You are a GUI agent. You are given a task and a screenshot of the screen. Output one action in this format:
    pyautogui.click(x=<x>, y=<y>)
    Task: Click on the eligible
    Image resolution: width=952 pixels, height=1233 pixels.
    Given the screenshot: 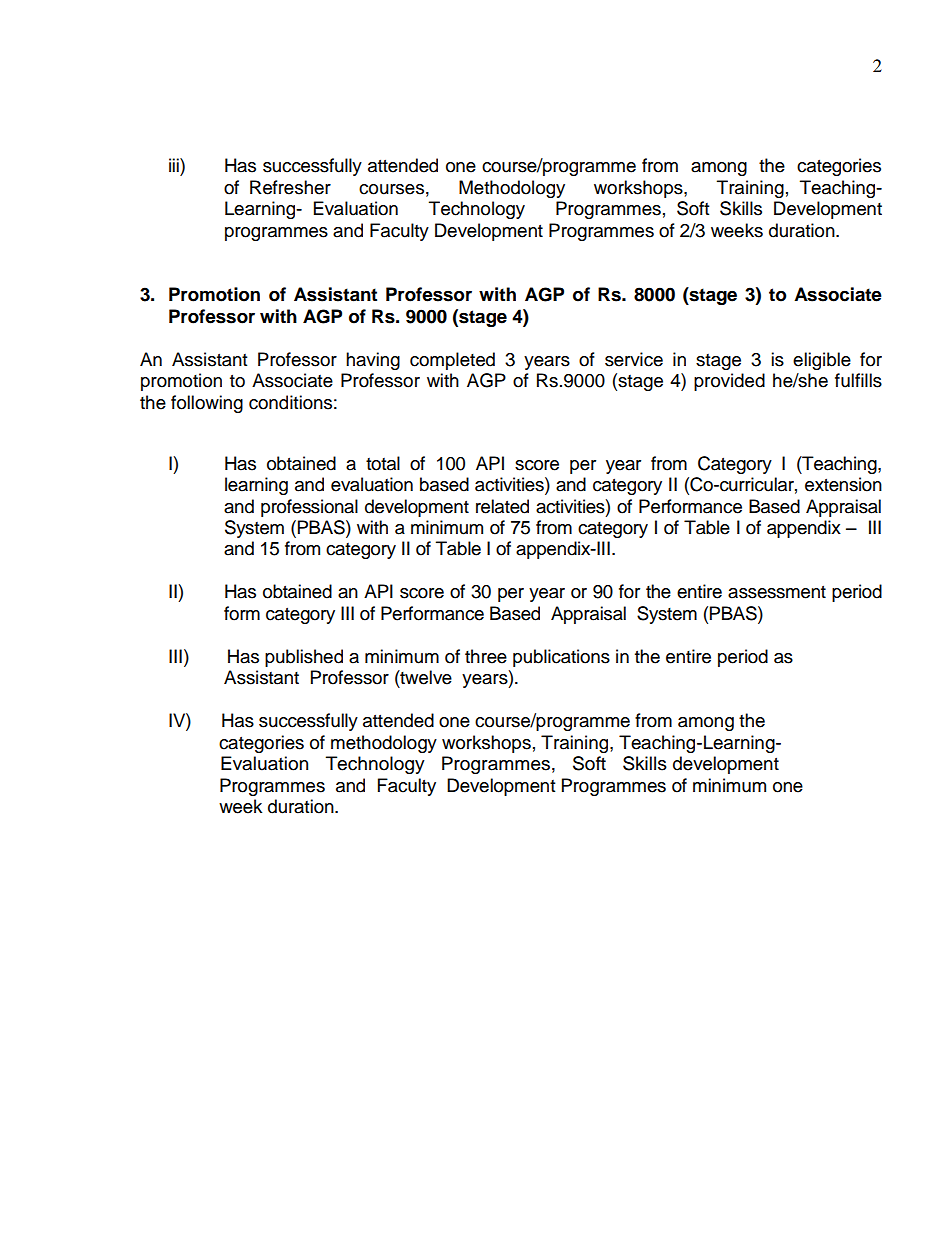 What is the action you would take?
    pyautogui.click(x=822, y=361)
